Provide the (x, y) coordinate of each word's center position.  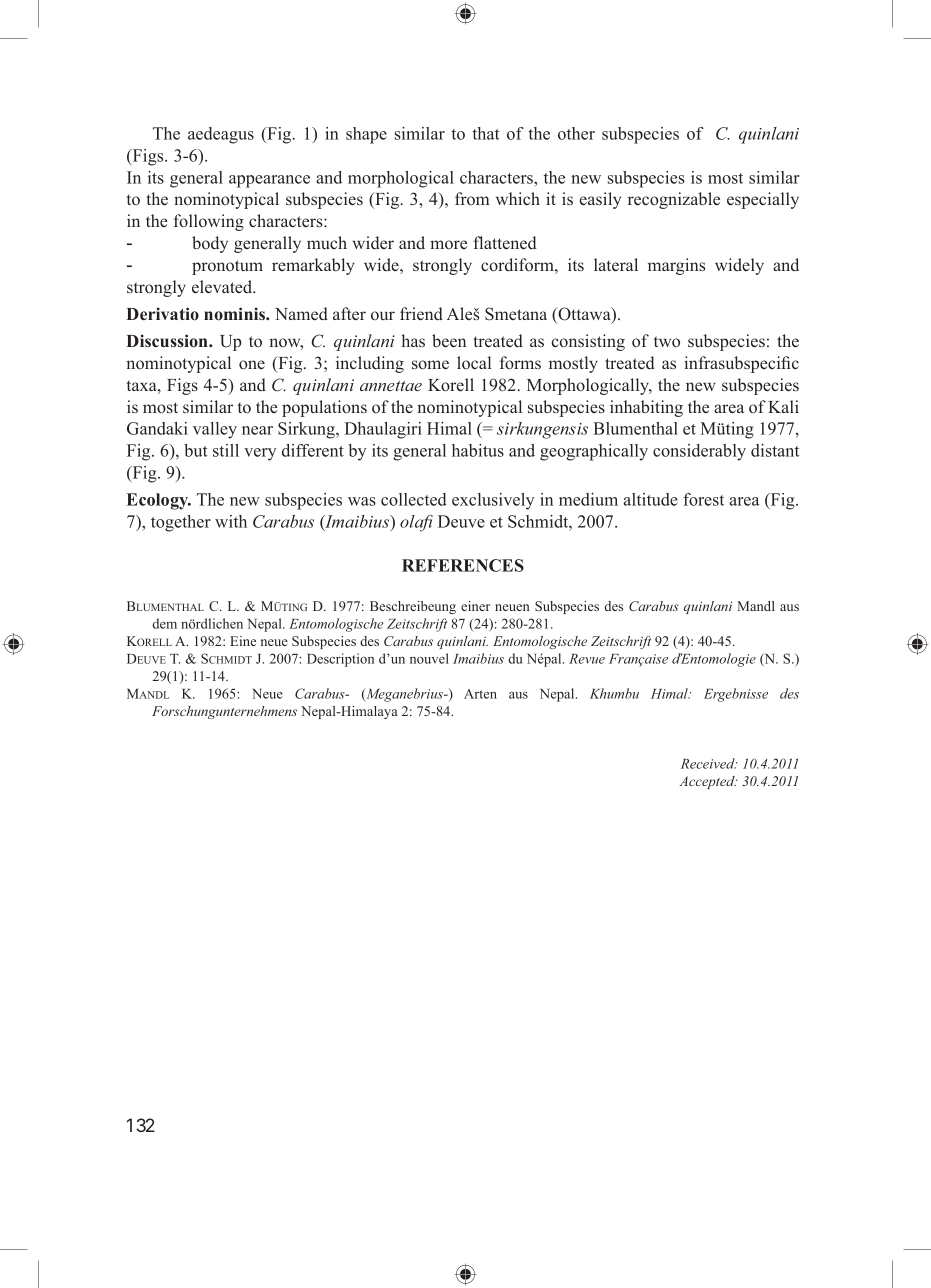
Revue (587, 659)
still (226, 450)
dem (164, 623)
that (486, 133)
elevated (223, 287)
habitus (478, 450)
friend (421, 313)
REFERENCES (463, 565)
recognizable (674, 200)
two (667, 341)
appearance (269, 181)
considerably (699, 452)
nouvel (429, 658)
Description (340, 660)
